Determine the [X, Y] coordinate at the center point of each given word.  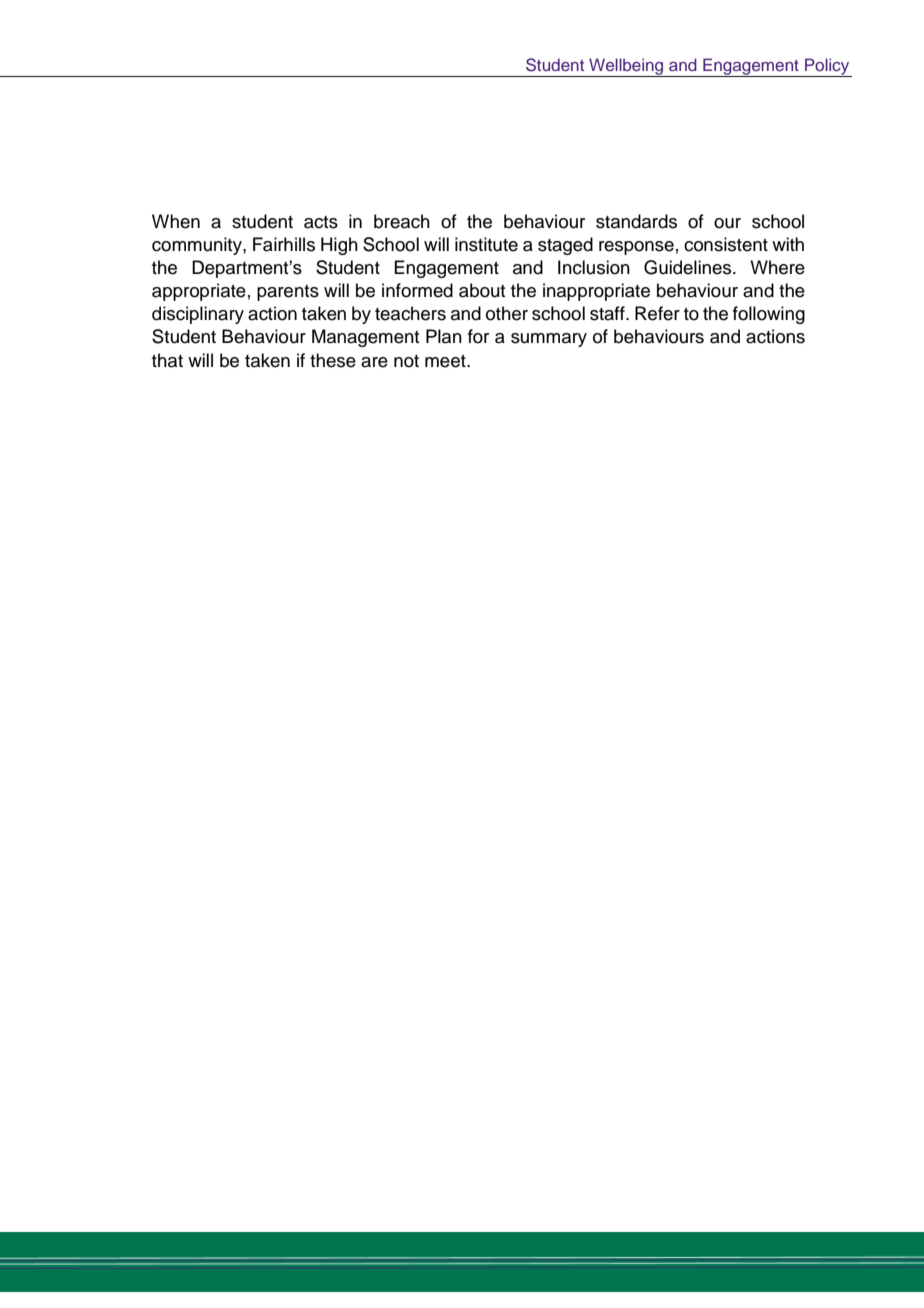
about [482, 290]
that [167, 360]
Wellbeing [626, 67]
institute [486, 244]
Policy [827, 67]
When [176, 221]
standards [636, 221]
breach [402, 221]
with [788, 244]
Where [777, 267]
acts [321, 222]
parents [288, 293]
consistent [726, 244]
